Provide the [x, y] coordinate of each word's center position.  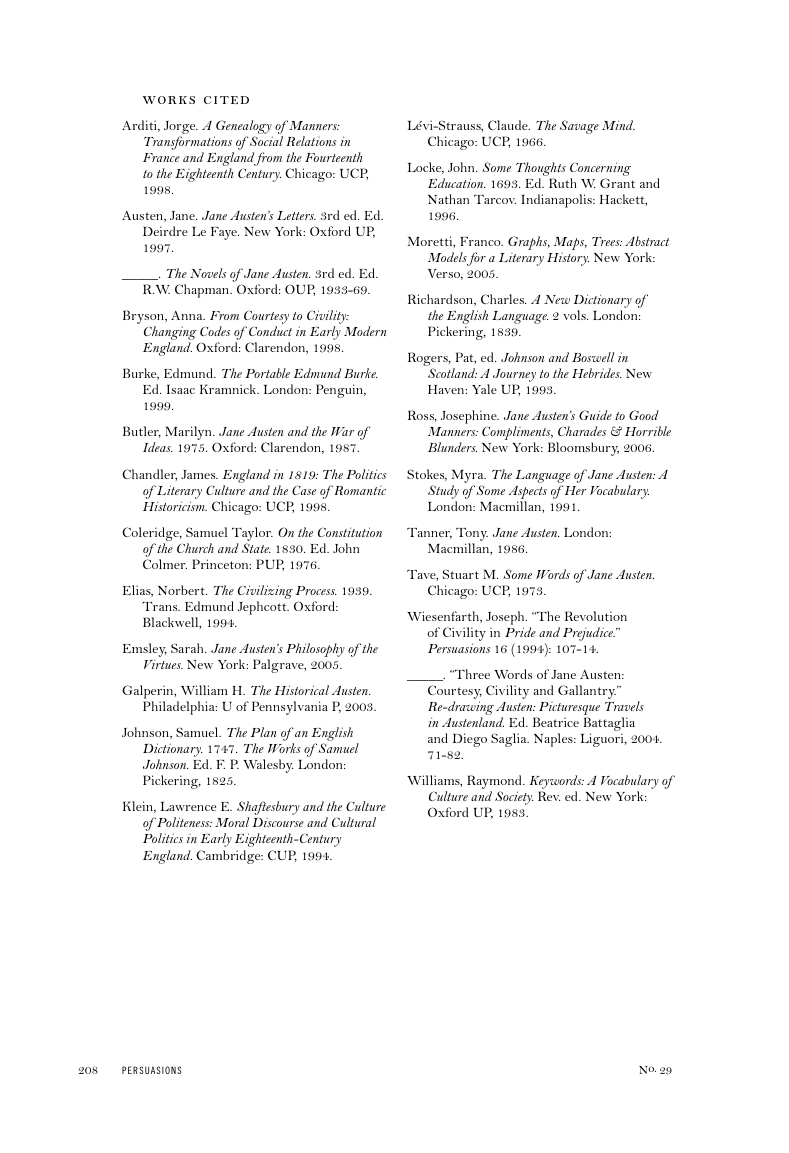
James [199, 474]
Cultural [354, 822]
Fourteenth [334, 157]
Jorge [181, 127]
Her [574, 490]
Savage [579, 127]
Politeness [183, 822]
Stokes [427, 475]
